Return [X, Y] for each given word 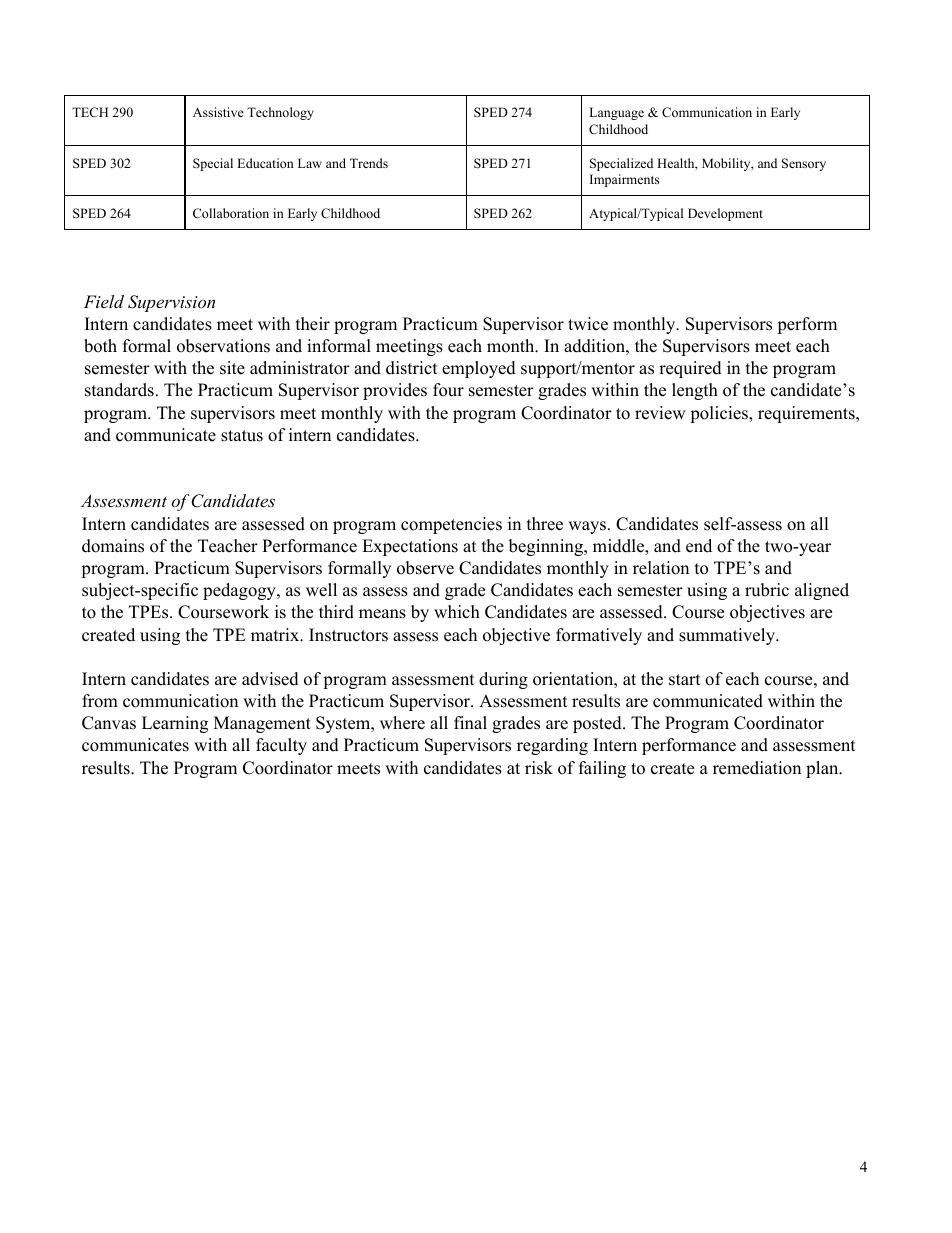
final [470, 722]
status [242, 436]
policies [720, 414]
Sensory [804, 164]
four [448, 390]
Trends [369, 163]
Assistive [218, 112]
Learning [175, 724]
